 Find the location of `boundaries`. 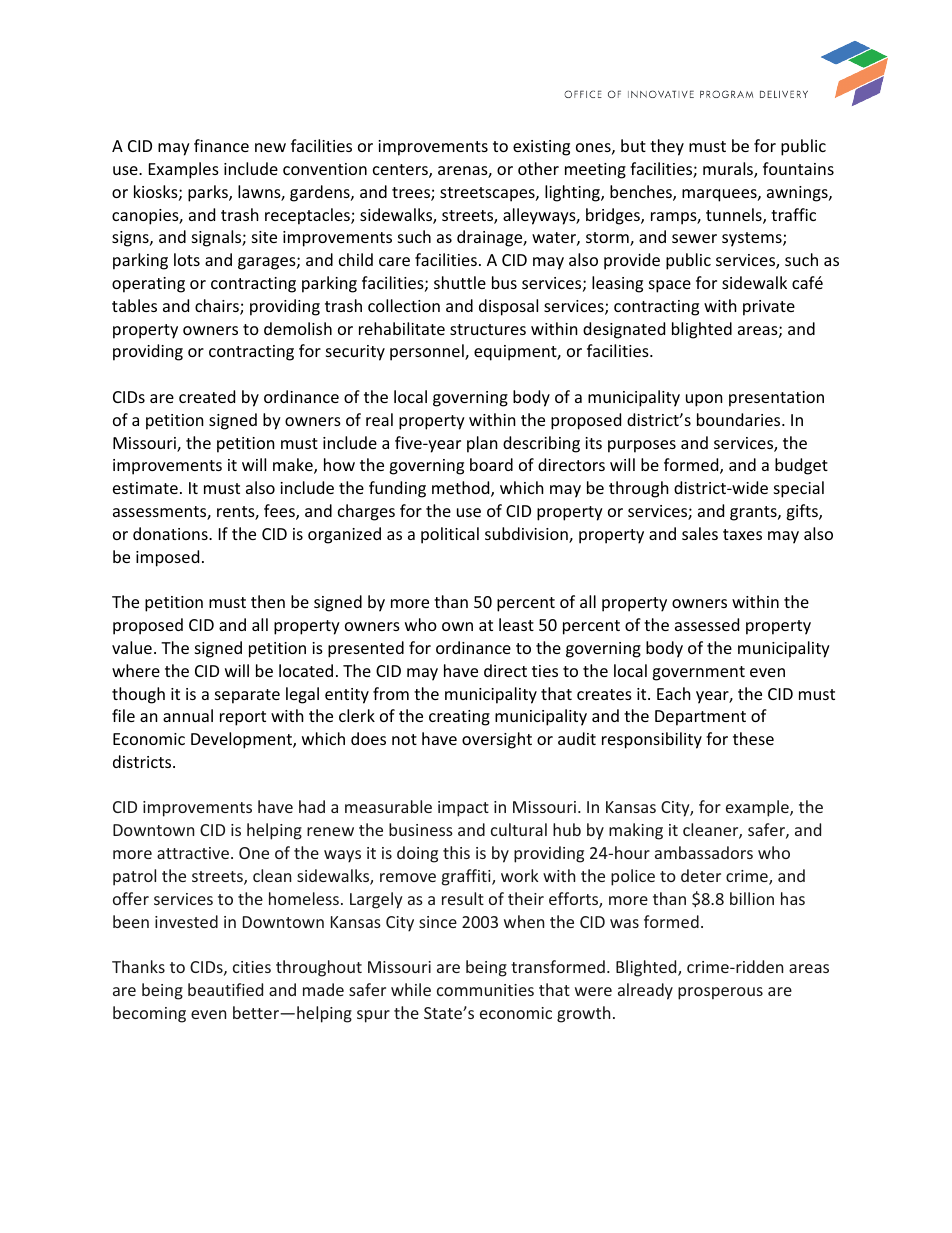

boundaries is located at coordinates (740, 419).
